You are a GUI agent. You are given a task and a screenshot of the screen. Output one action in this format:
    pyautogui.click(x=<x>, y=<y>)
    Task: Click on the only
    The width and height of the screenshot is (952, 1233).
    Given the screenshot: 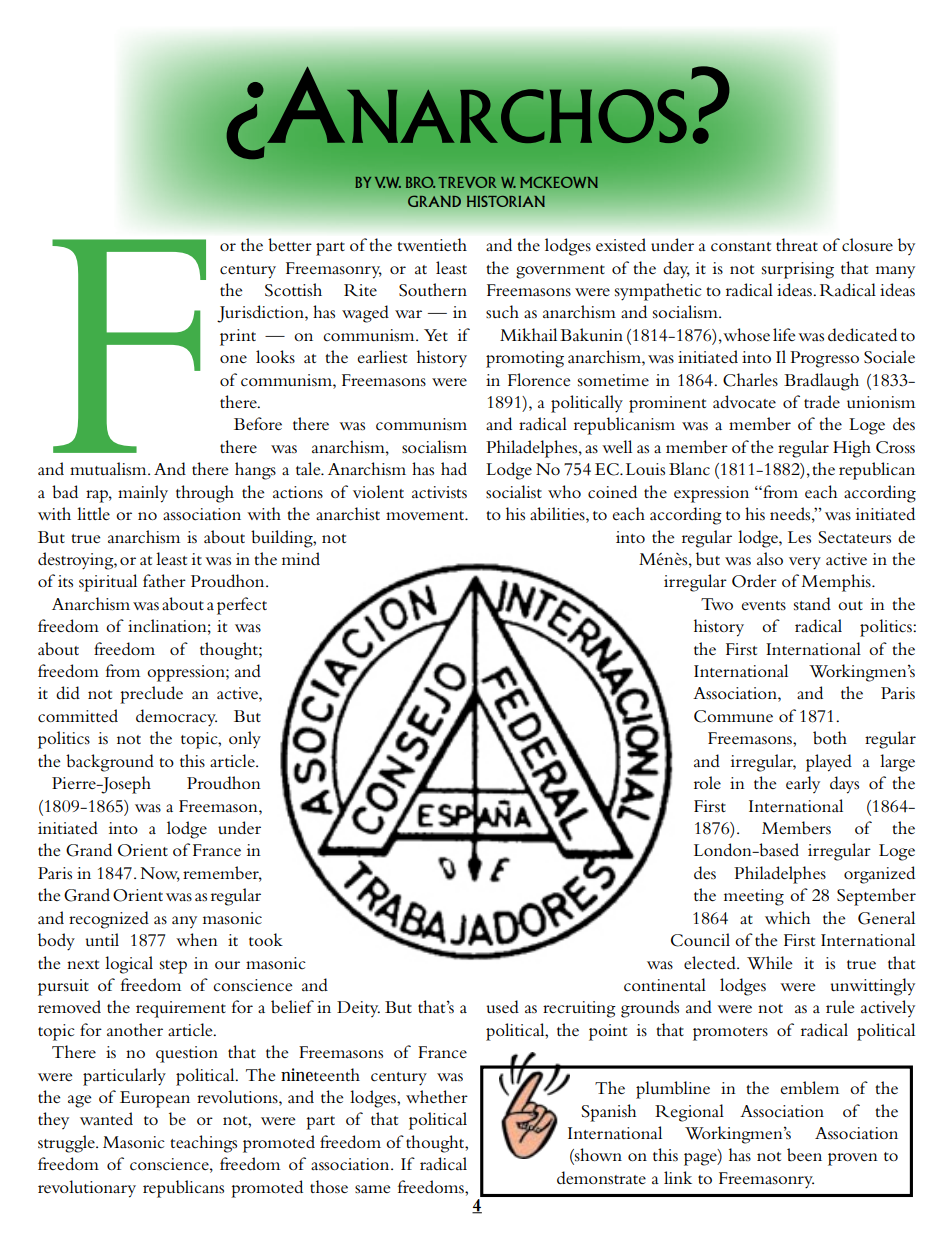 What is the action you would take?
    pyautogui.click(x=245, y=740)
